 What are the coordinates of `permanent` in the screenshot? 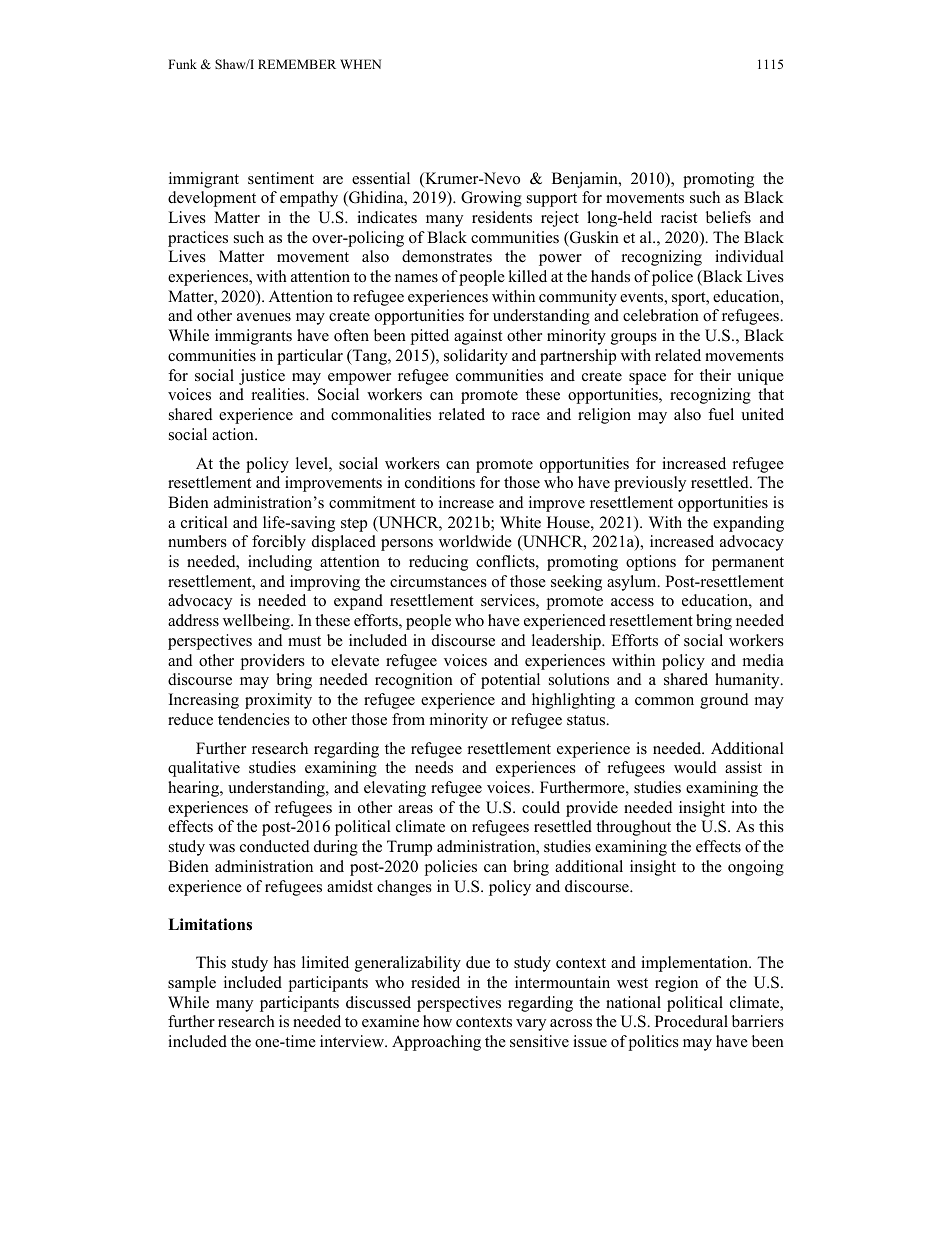 It's located at (748, 564).
